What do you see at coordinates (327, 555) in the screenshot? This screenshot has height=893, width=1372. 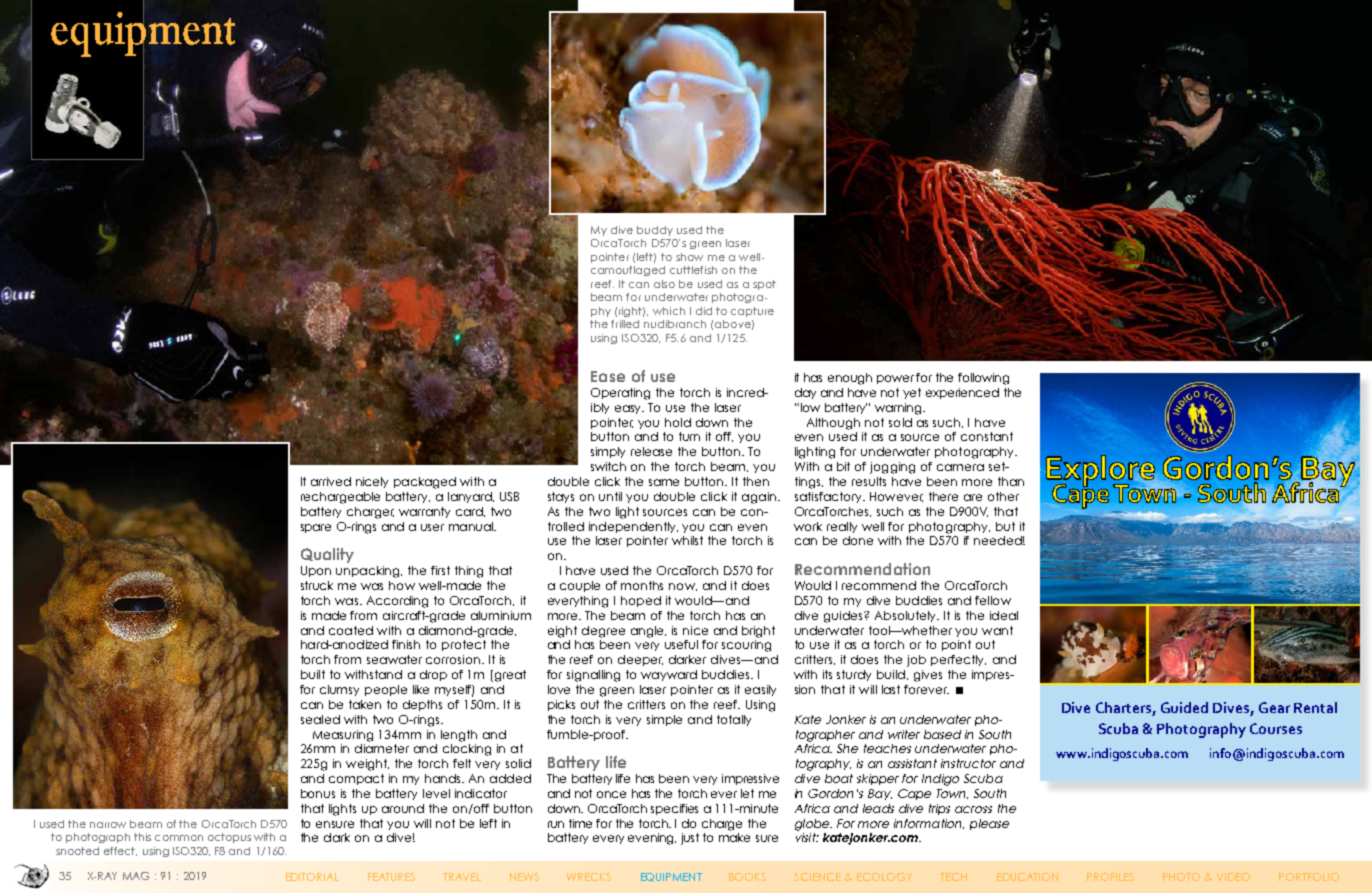 I see `Quality` at bounding box center [327, 555].
